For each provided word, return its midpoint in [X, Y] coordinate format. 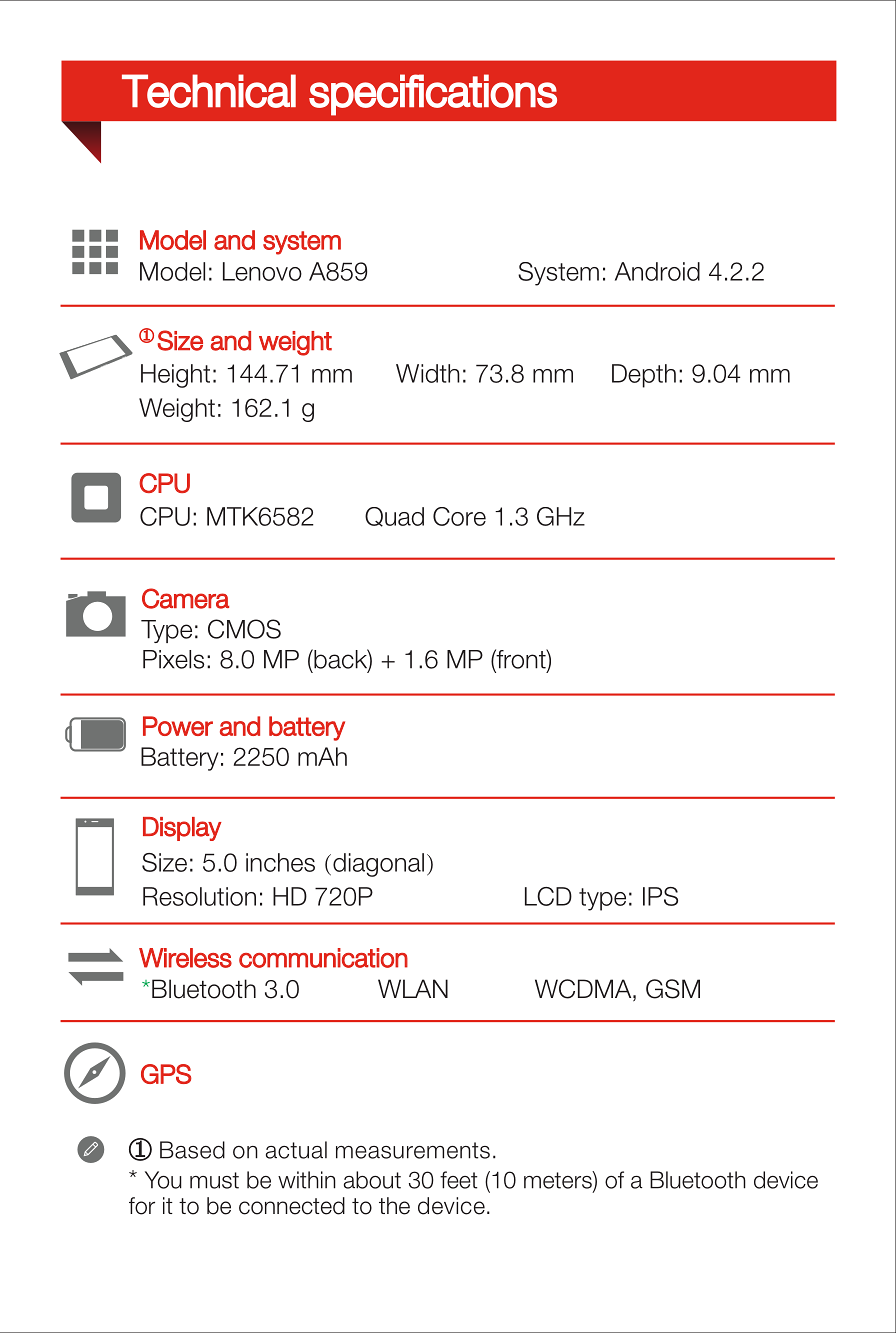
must [214, 1180]
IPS [660, 896]
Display [182, 829]
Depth [644, 376]
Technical [209, 91]
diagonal [378, 865]
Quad [394, 517]
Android [657, 271]
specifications [433, 95]
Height [175, 376]
